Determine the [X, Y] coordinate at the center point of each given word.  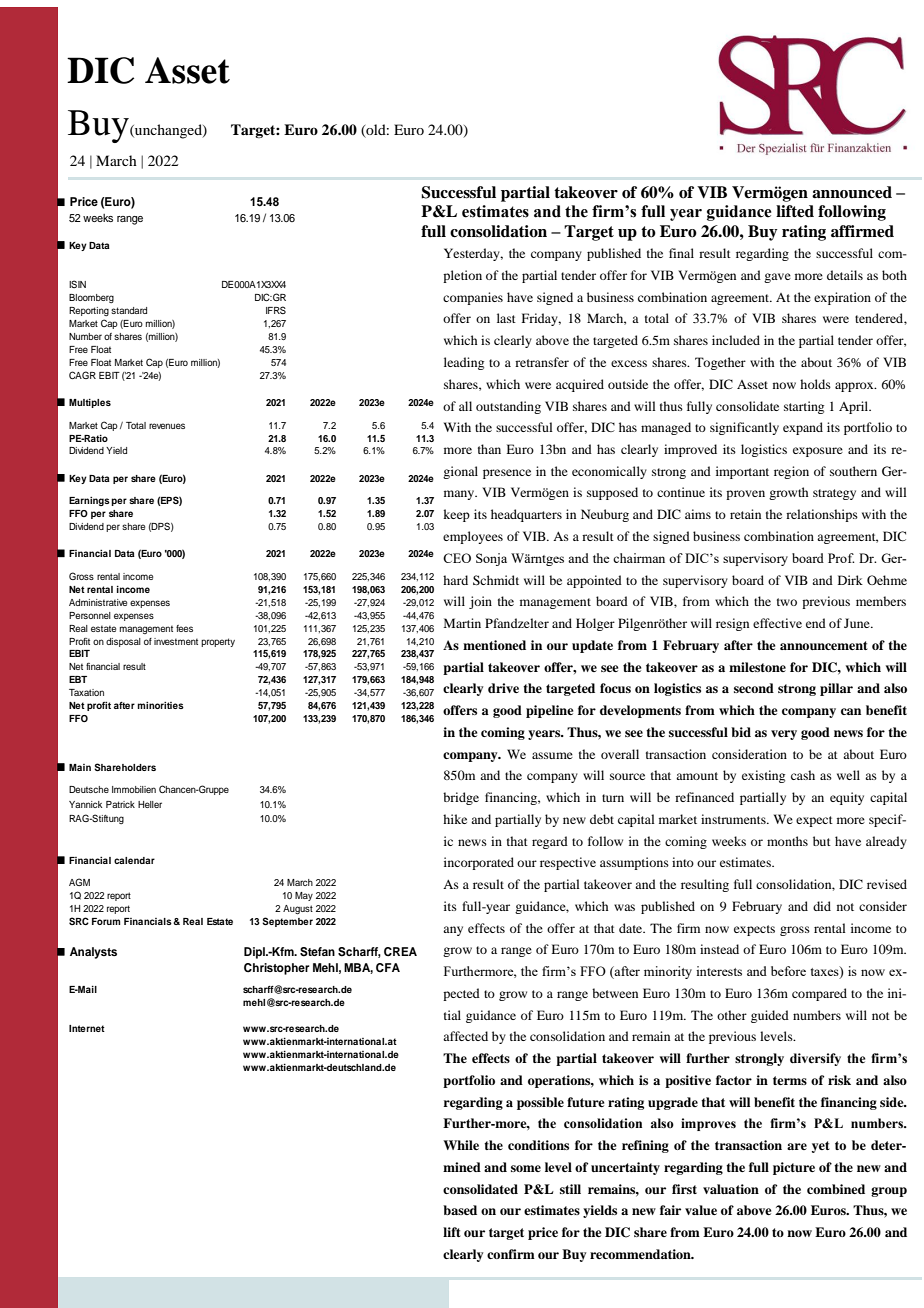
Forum [106, 921]
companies [473, 298]
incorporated [479, 863]
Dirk [850, 580]
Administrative [98, 602]
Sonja [491, 559]
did [822, 906]
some [526, 1168]
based [460, 1210]
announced [852, 192]
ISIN [77, 284]
